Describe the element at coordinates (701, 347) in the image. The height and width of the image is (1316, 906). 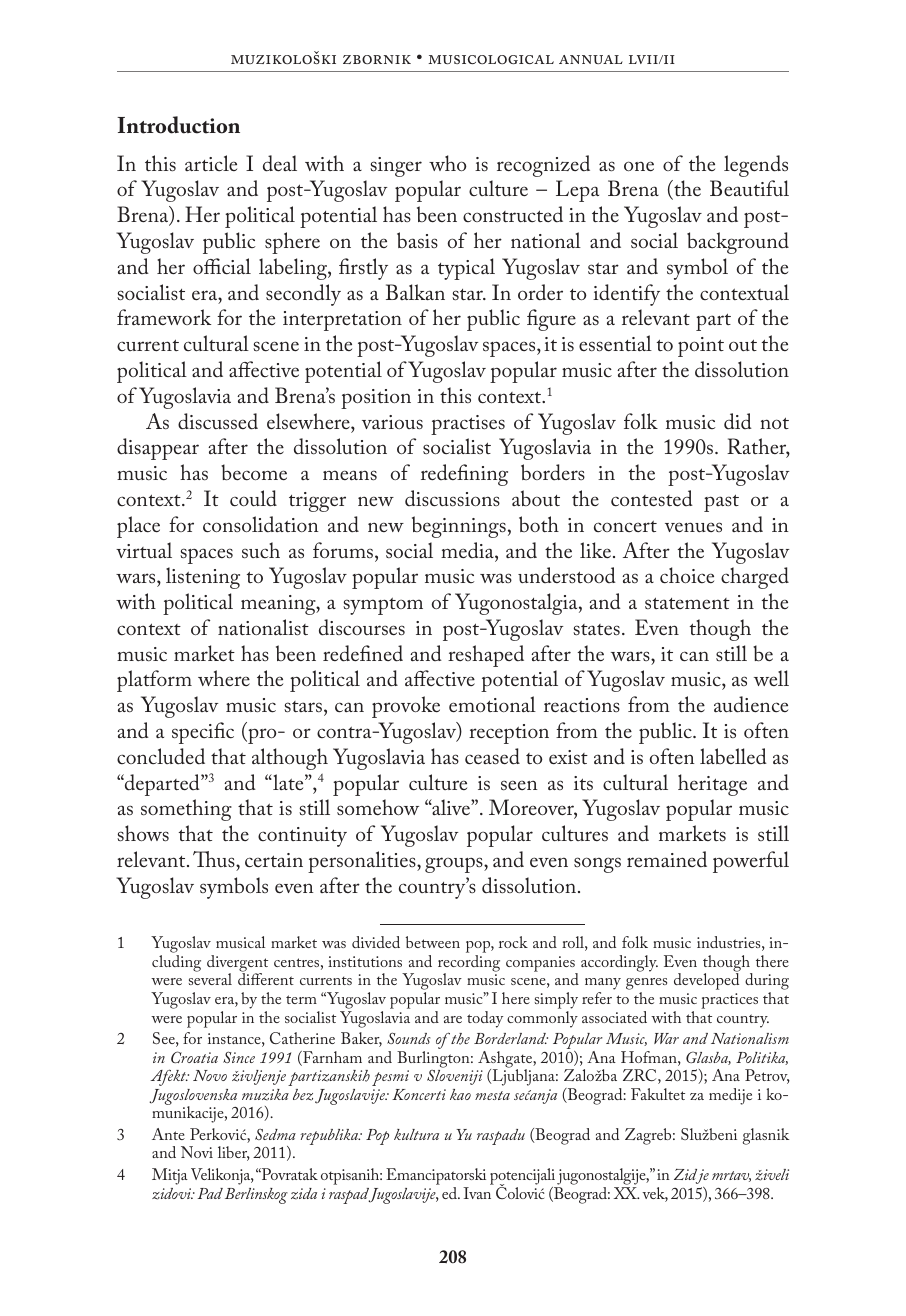
I see `point` at that location.
